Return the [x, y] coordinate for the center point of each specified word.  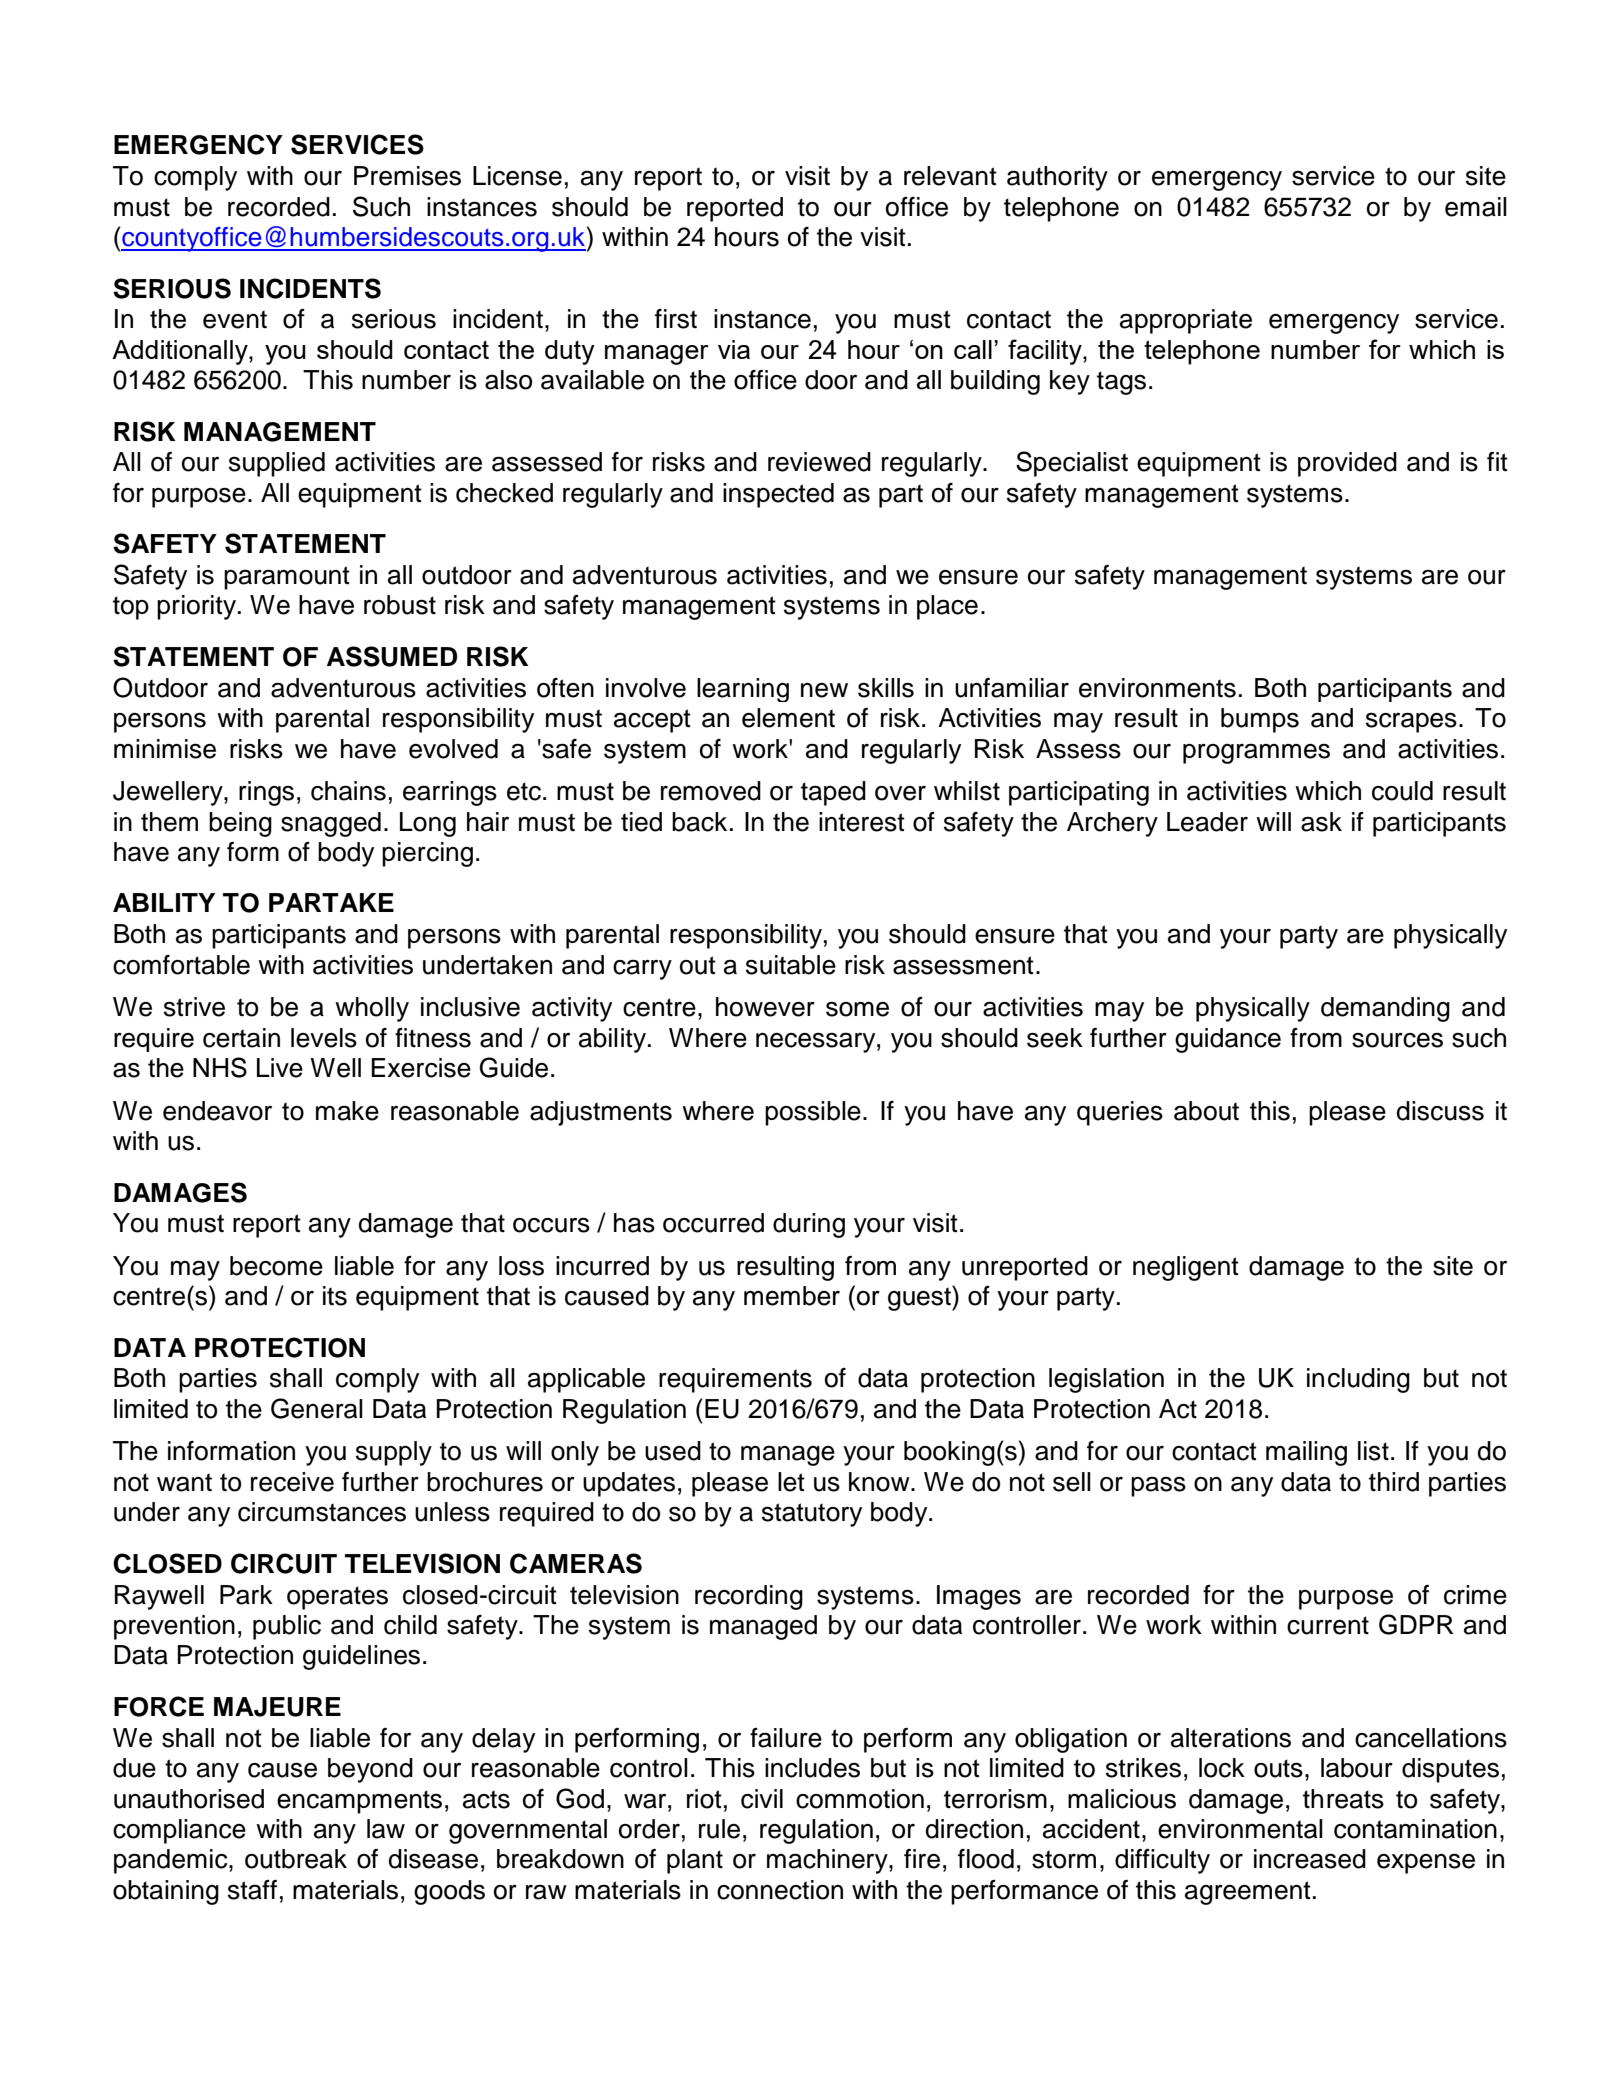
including [1358, 1380]
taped [833, 793]
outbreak [296, 1859]
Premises [407, 176]
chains [348, 791]
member [792, 1296]
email [1476, 207]
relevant [950, 176]
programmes [1256, 754]
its [335, 1296]
